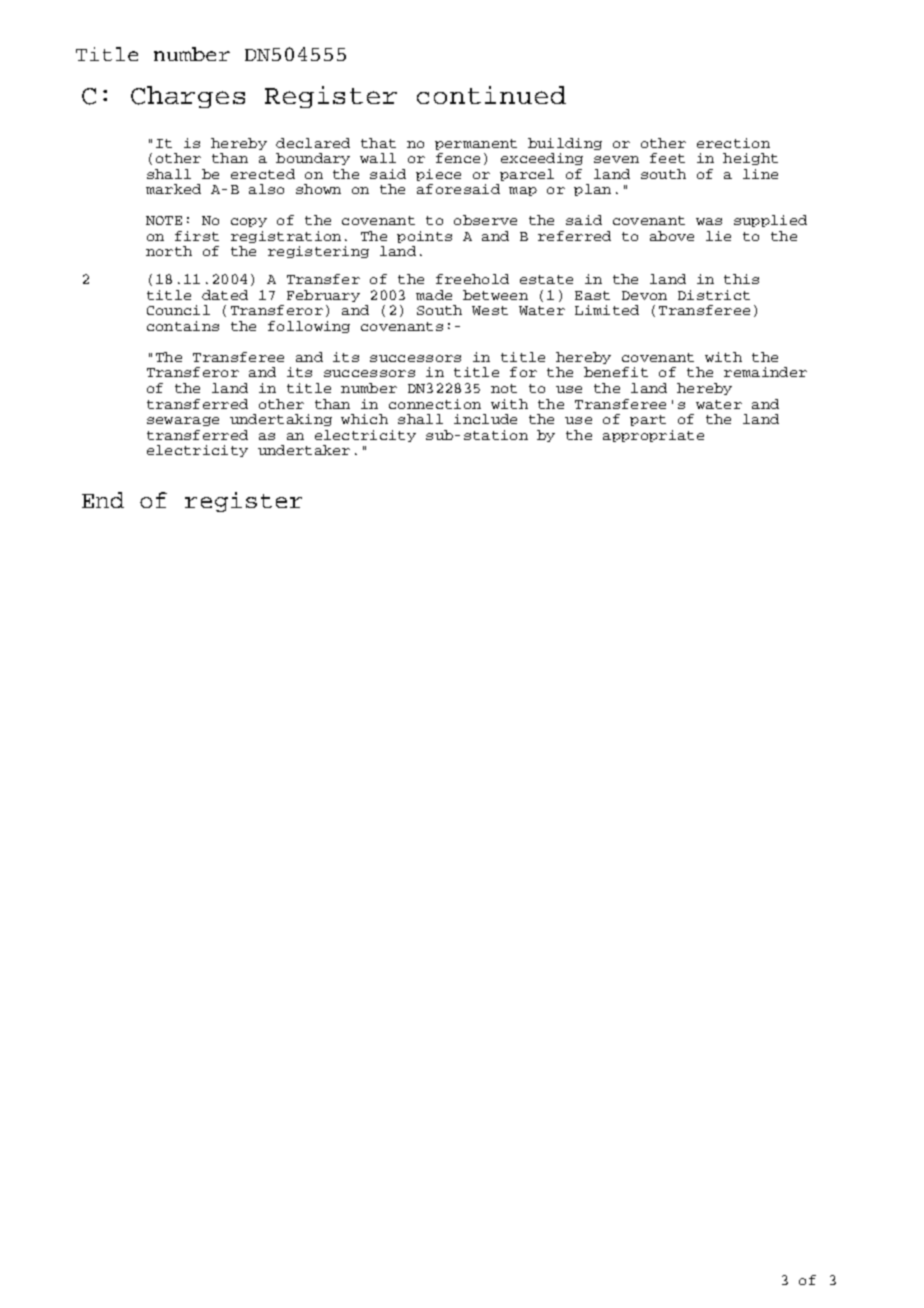 The height and width of the page is (1308, 924). What do you see at coordinates (491, 95) in the page?
I see `continued` at bounding box center [491, 95].
